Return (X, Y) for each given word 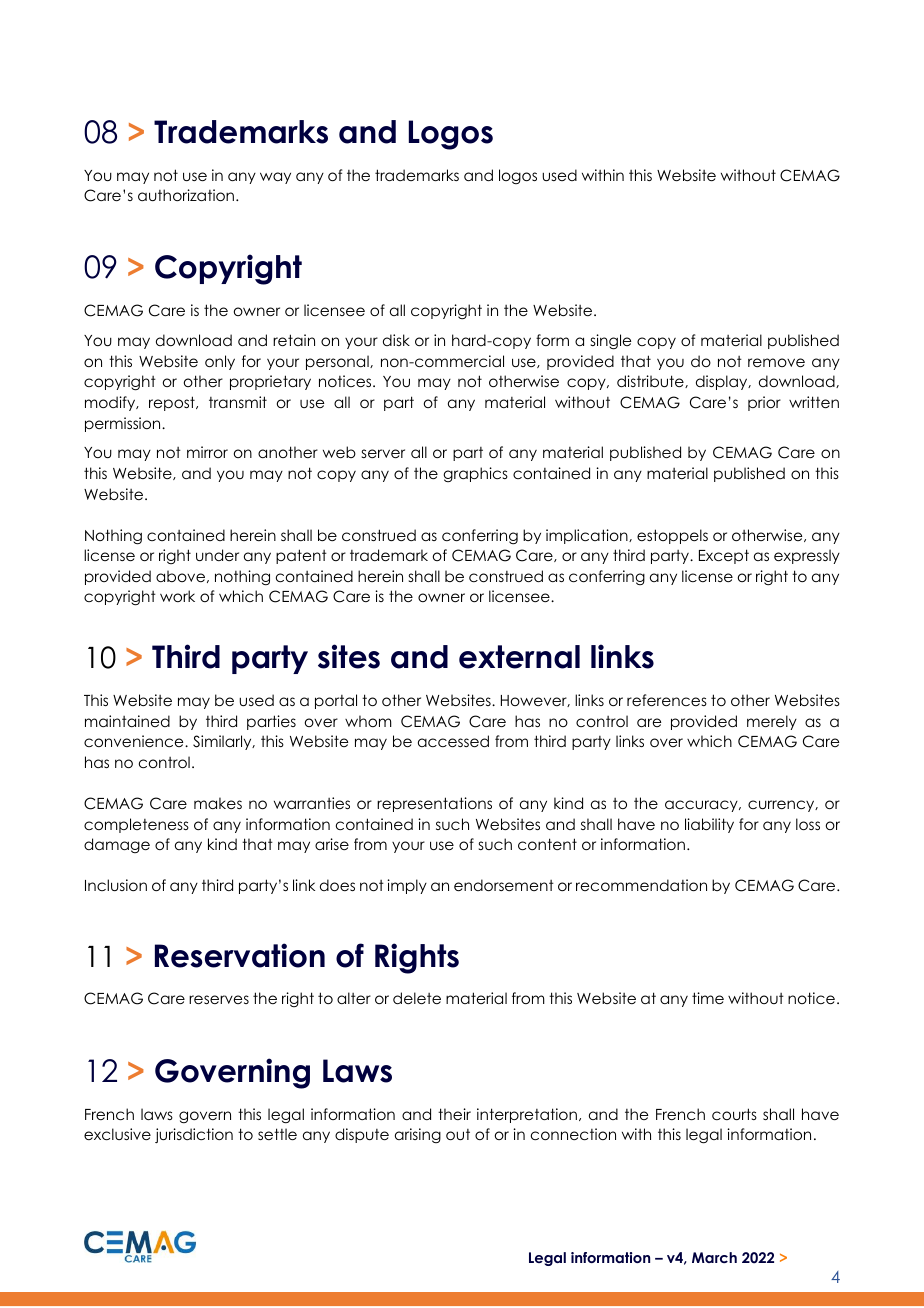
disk (396, 340)
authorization (187, 195)
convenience (135, 741)
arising (418, 1135)
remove (776, 362)
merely (772, 722)
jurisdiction (194, 1135)
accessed (453, 741)
